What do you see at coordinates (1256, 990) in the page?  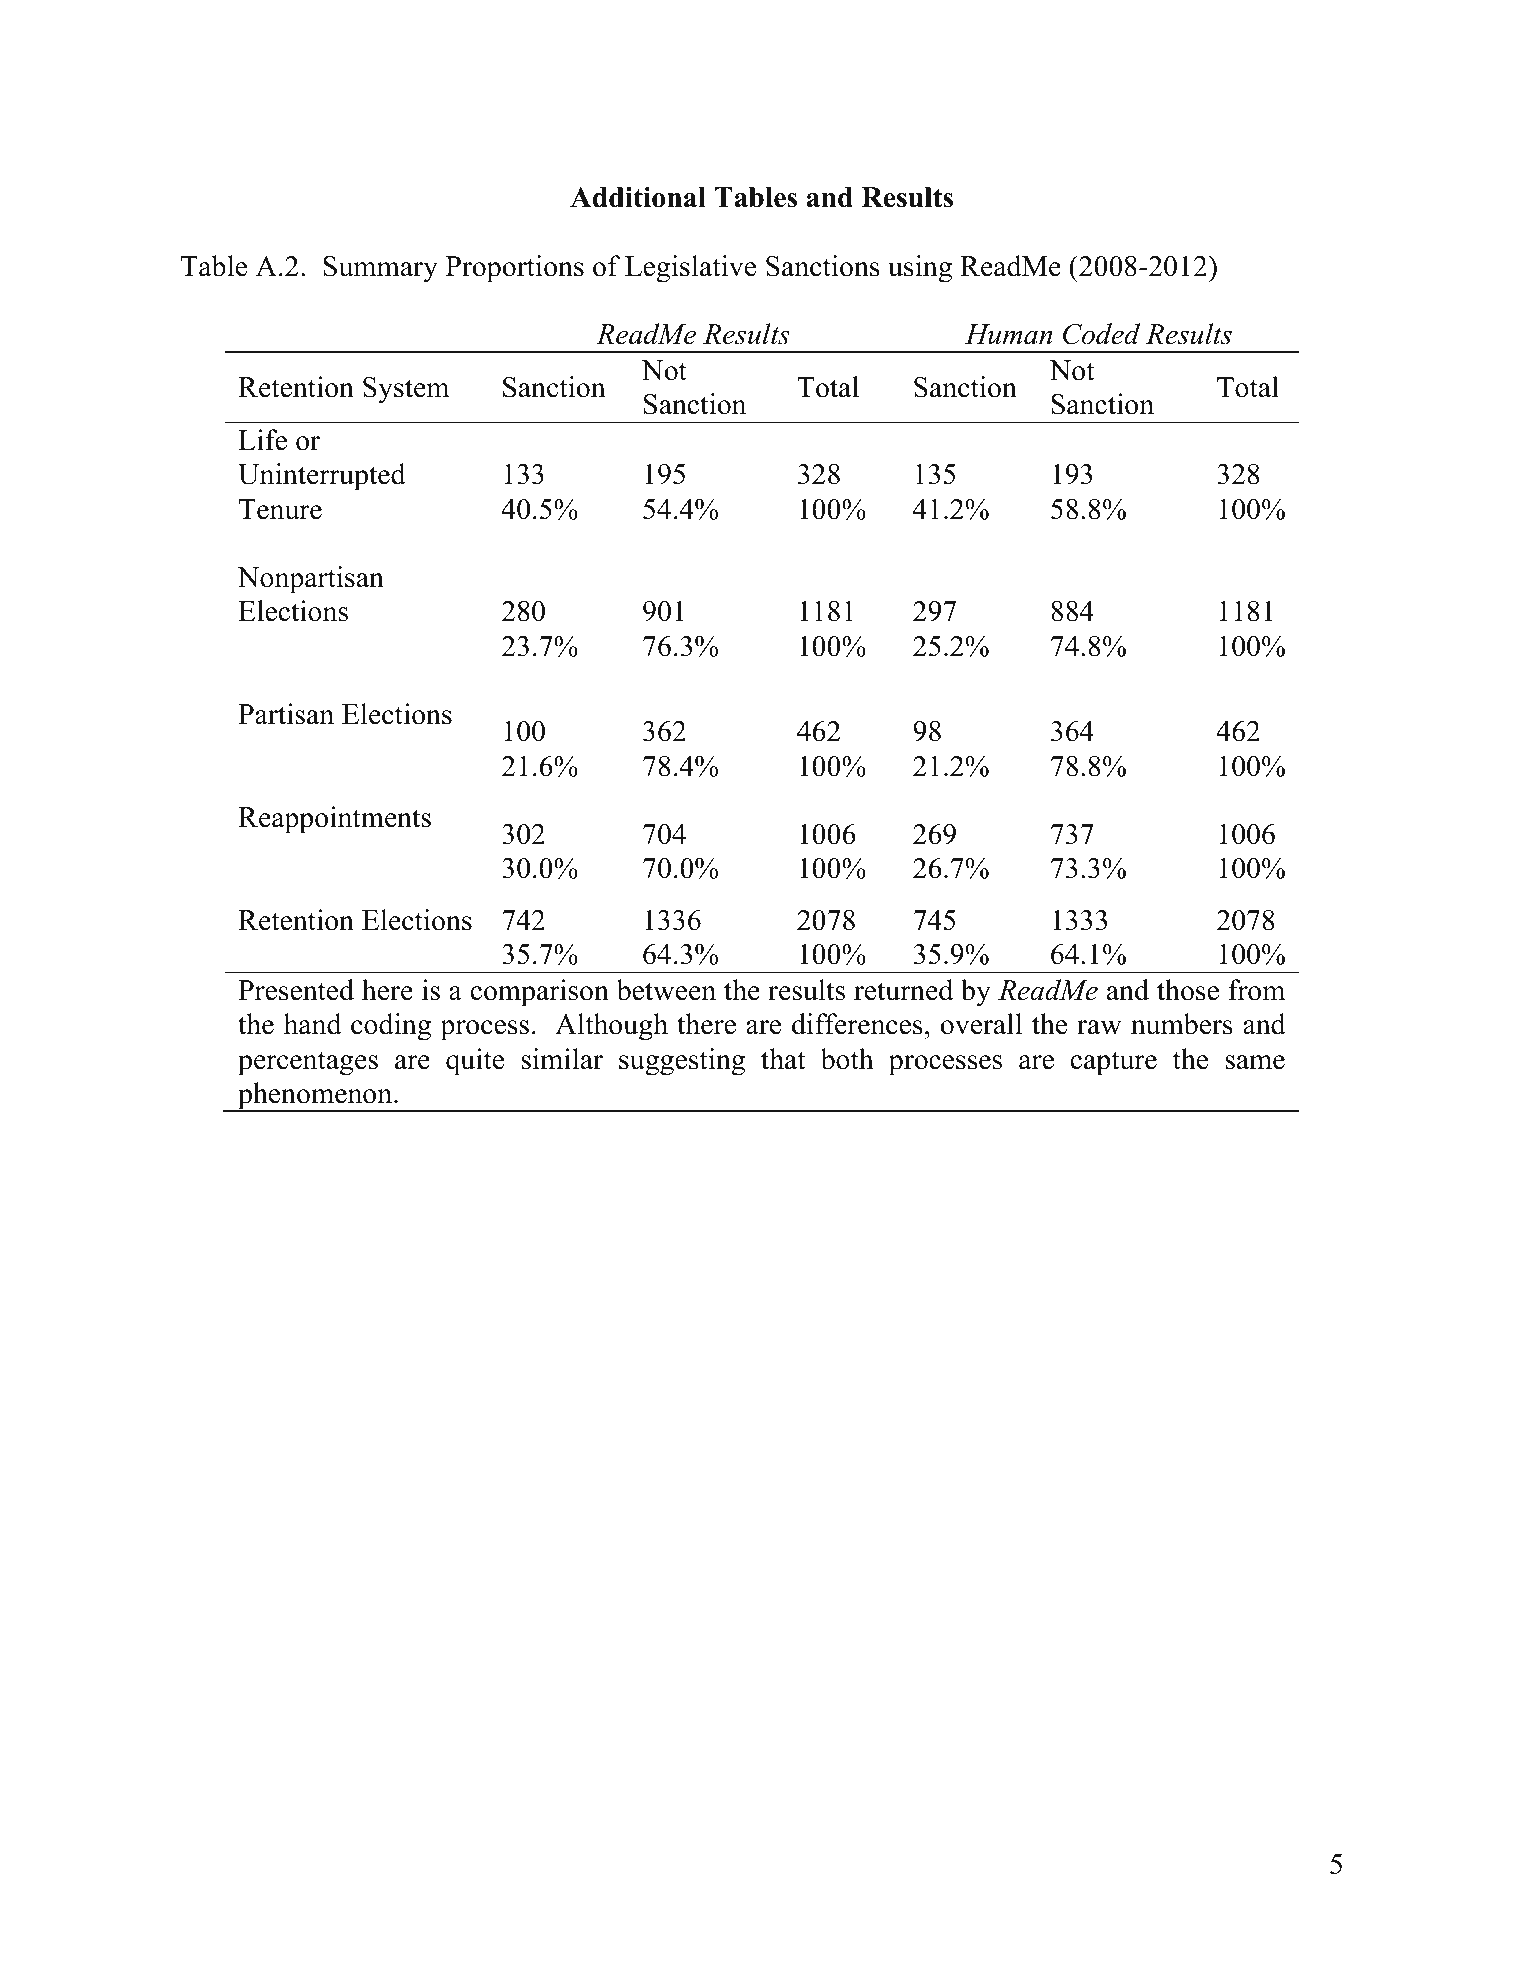 I see `from` at bounding box center [1256, 990].
